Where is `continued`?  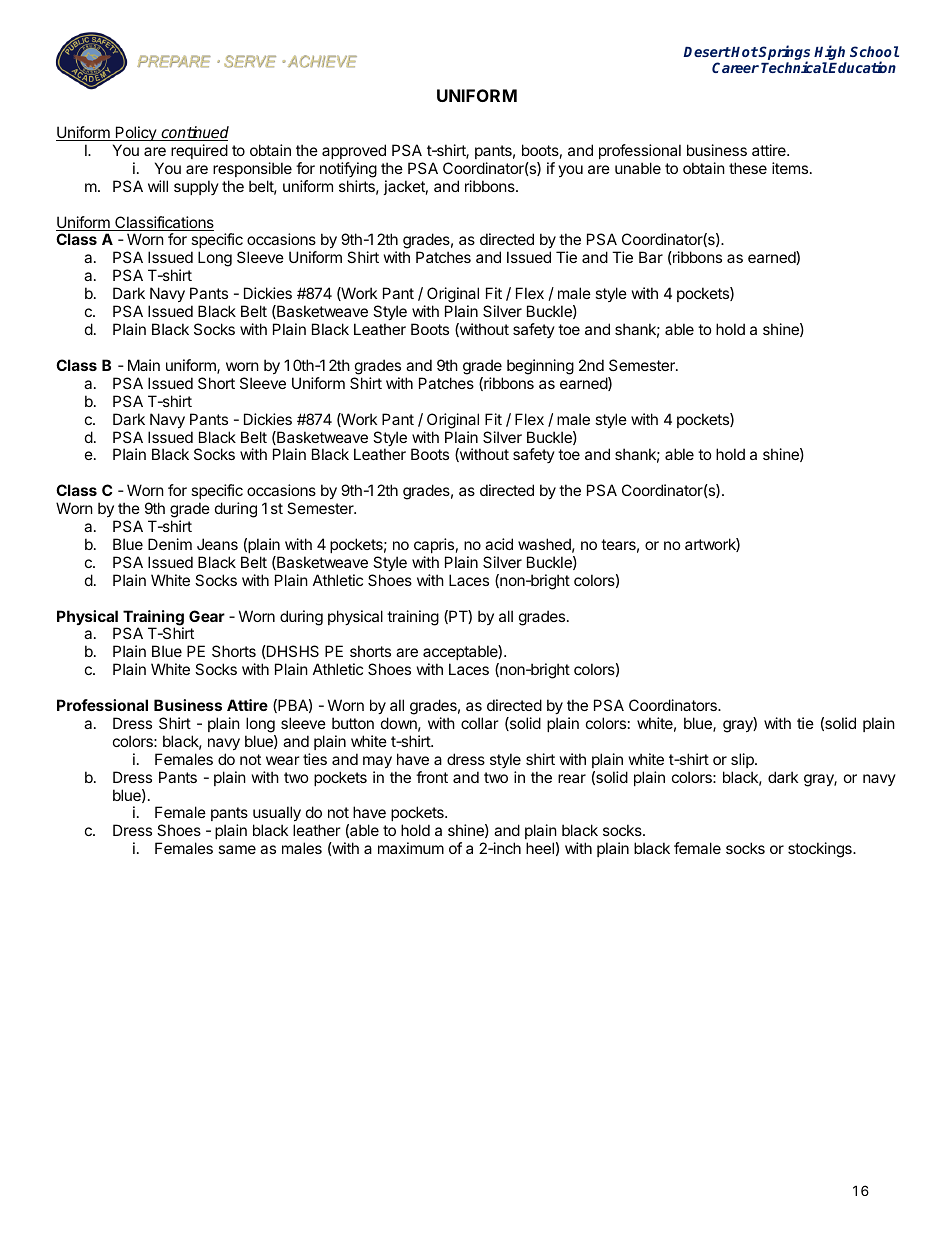 continued is located at coordinates (194, 133).
